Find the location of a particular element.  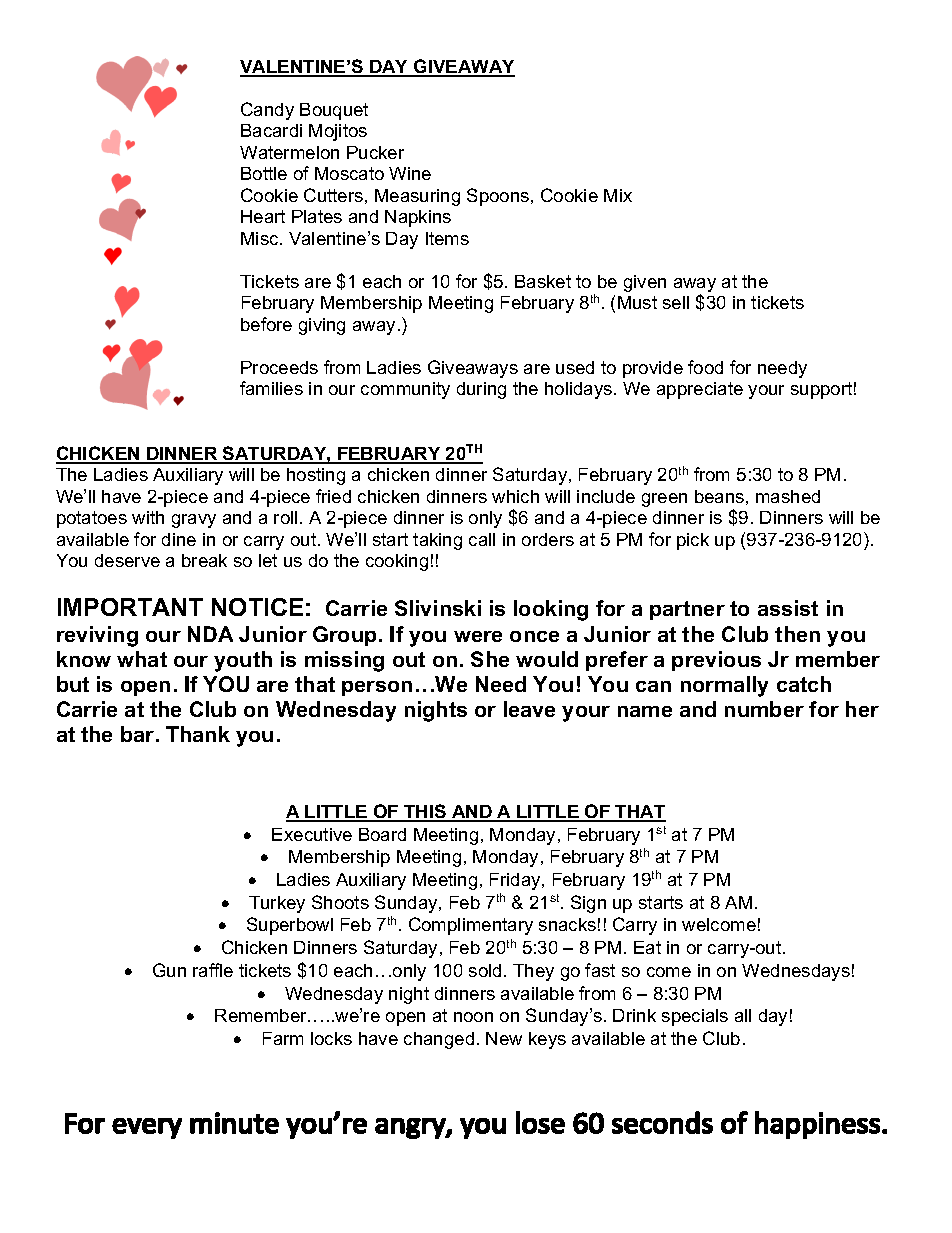

Wine is located at coordinates (410, 173).
